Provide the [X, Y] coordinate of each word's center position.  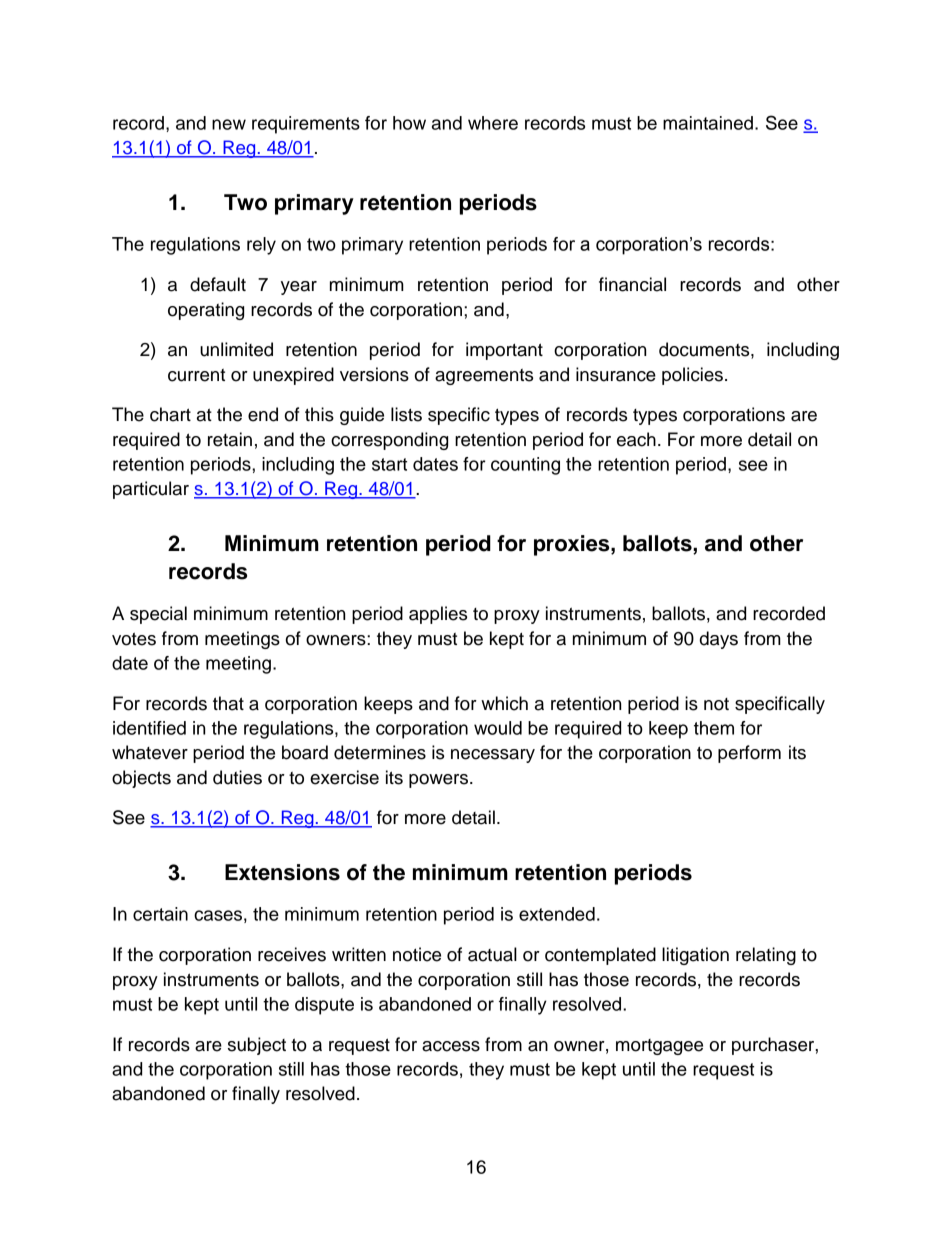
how [409, 123]
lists [406, 414]
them [714, 728]
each [636, 439]
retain [230, 439]
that [228, 703]
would [498, 728]
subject [257, 1046]
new [229, 124]
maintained [708, 123]
